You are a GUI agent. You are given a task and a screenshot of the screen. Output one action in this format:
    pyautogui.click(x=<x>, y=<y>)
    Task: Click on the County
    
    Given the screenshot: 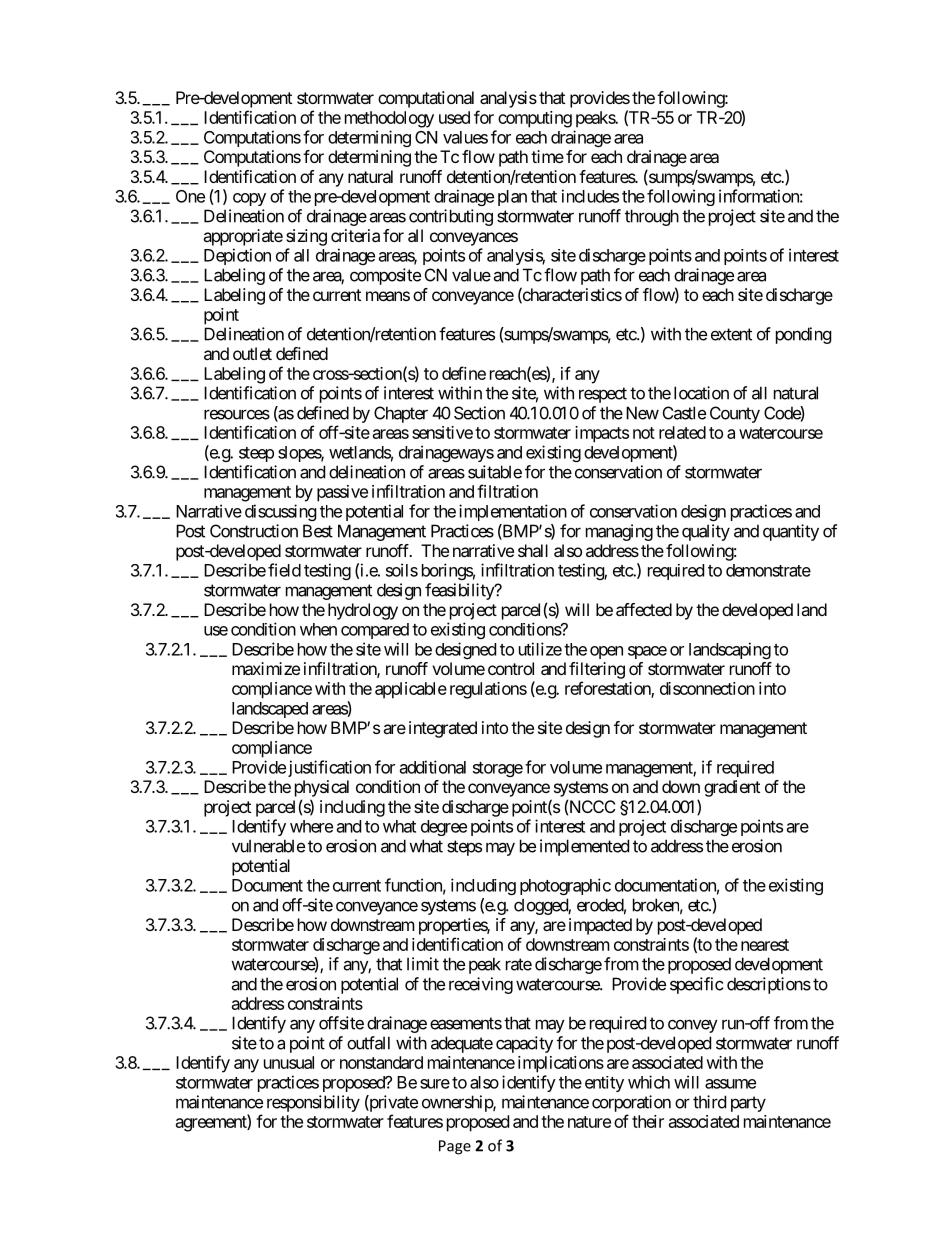 What is the action you would take?
    pyautogui.click(x=735, y=414)
